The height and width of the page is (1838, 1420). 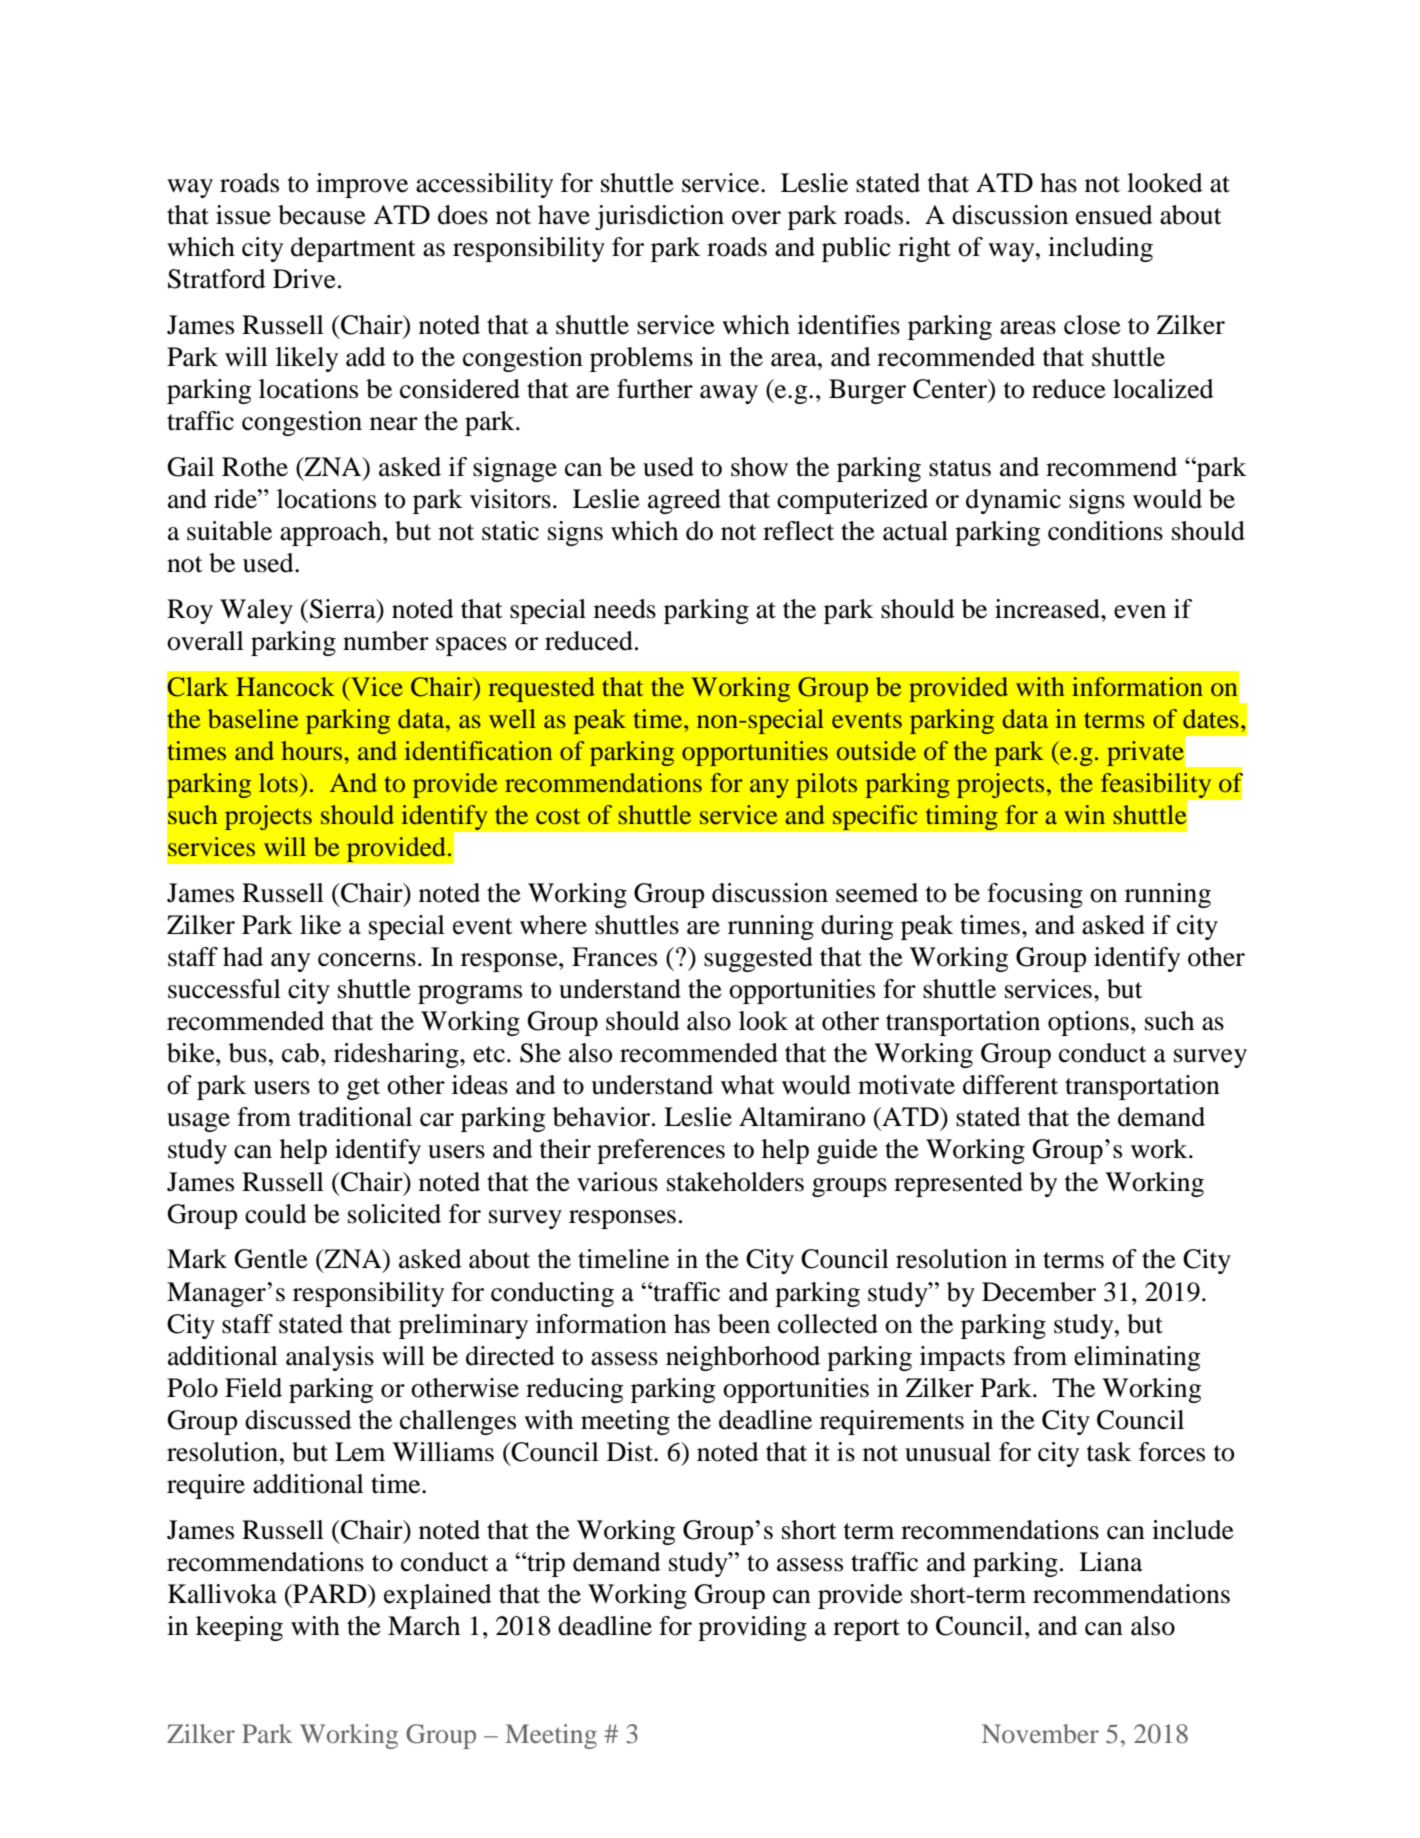 What do you see at coordinates (659, 217) in the page?
I see `jurisdiction` at bounding box center [659, 217].
